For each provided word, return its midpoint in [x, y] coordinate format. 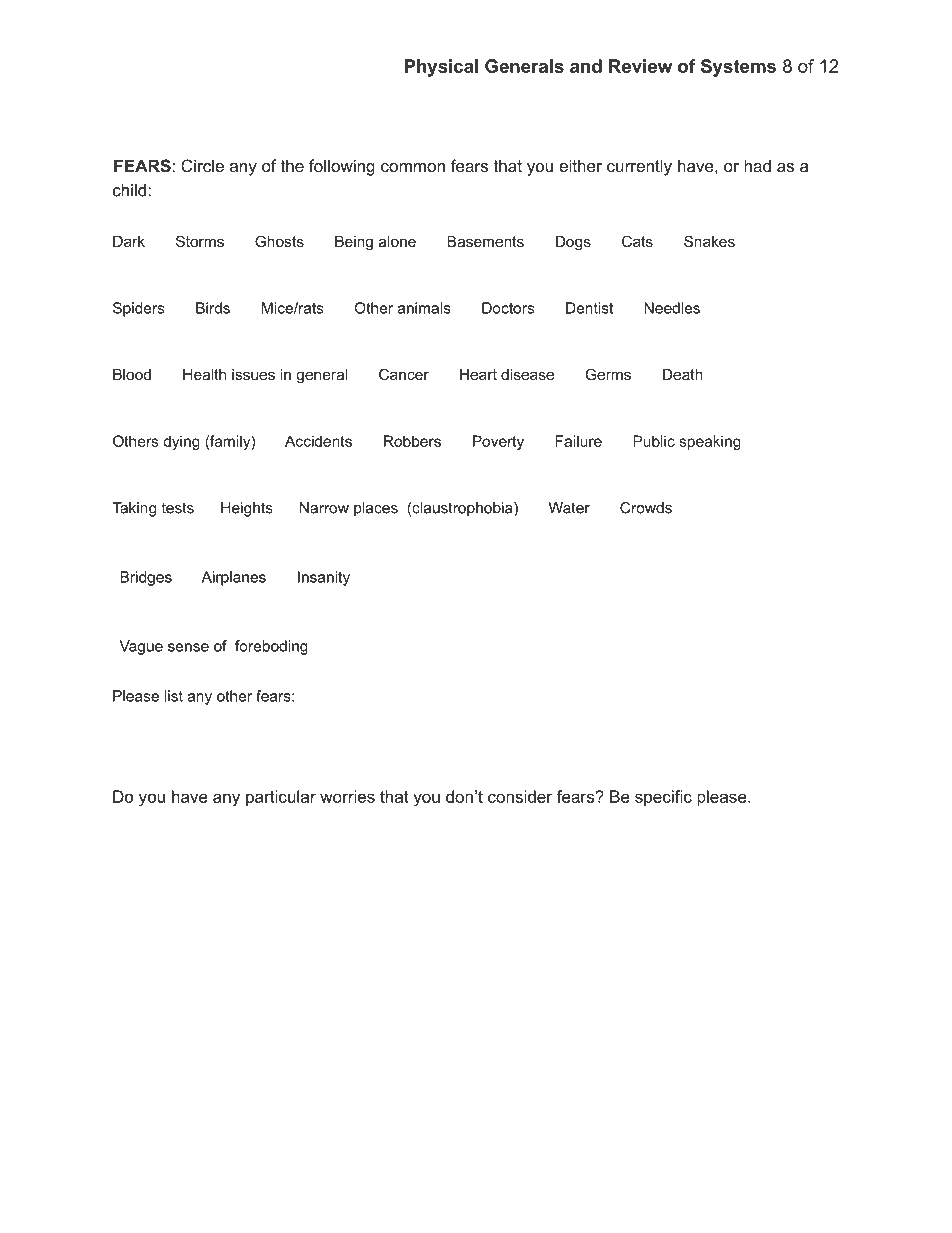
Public [654, 441]
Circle [202, 165]
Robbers [412, 441]
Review [640, 66]
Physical [441, 68]
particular [281, 798]
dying [181, 442]
